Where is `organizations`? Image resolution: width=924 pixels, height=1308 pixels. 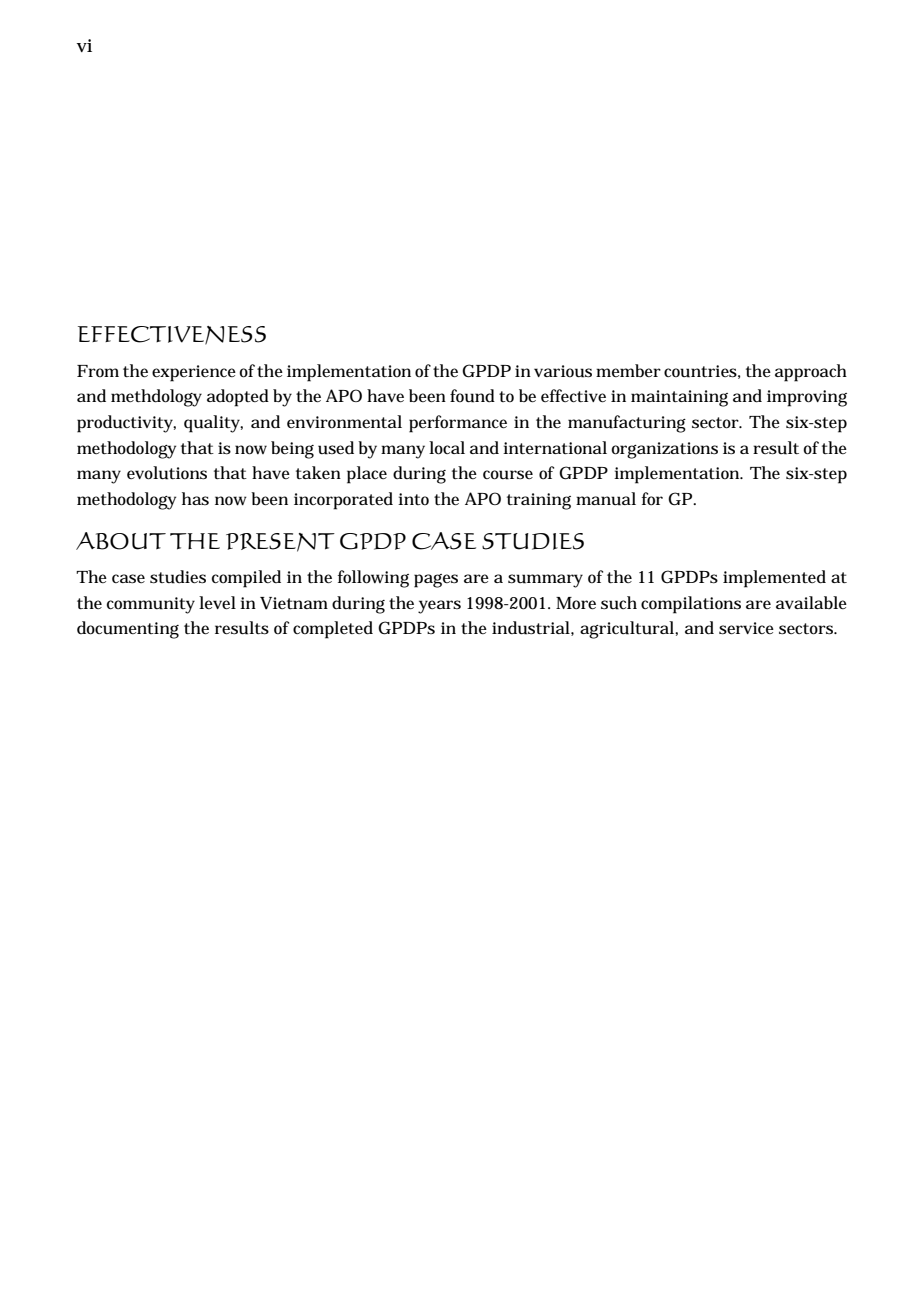
organizations is located at coordinates (664, 450).
